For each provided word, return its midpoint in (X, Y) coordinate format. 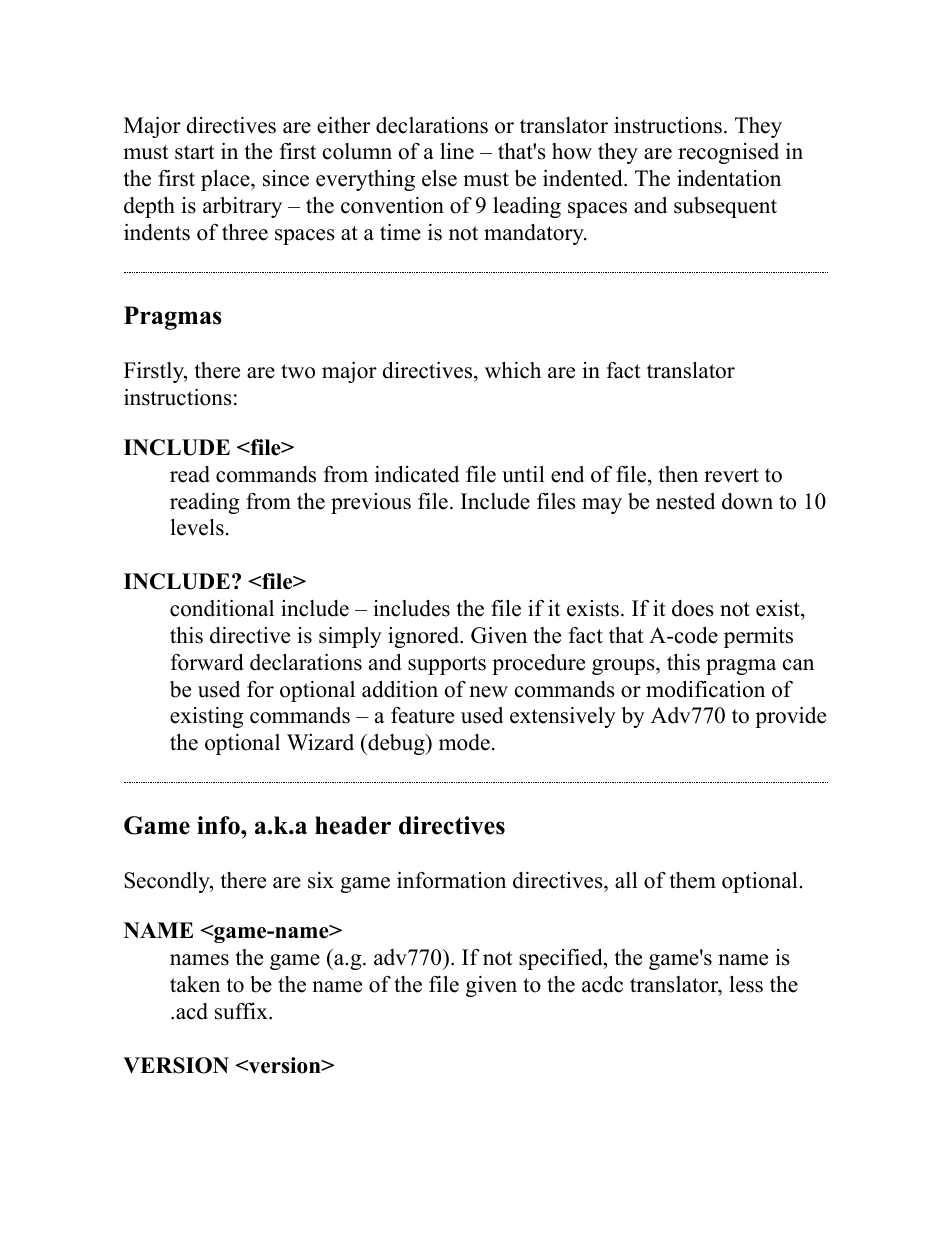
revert (731, 475)
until (523, 474)
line (457, 151)
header (353, 825)
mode (464, 742)
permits (758, 637)
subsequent (725, 207)
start (195, 152)
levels (197, 527)
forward (207, 662)
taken (195, 984)
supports (447, 665)
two (298, 371)
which (513, 370)
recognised (728, 153)
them (693, 880)
